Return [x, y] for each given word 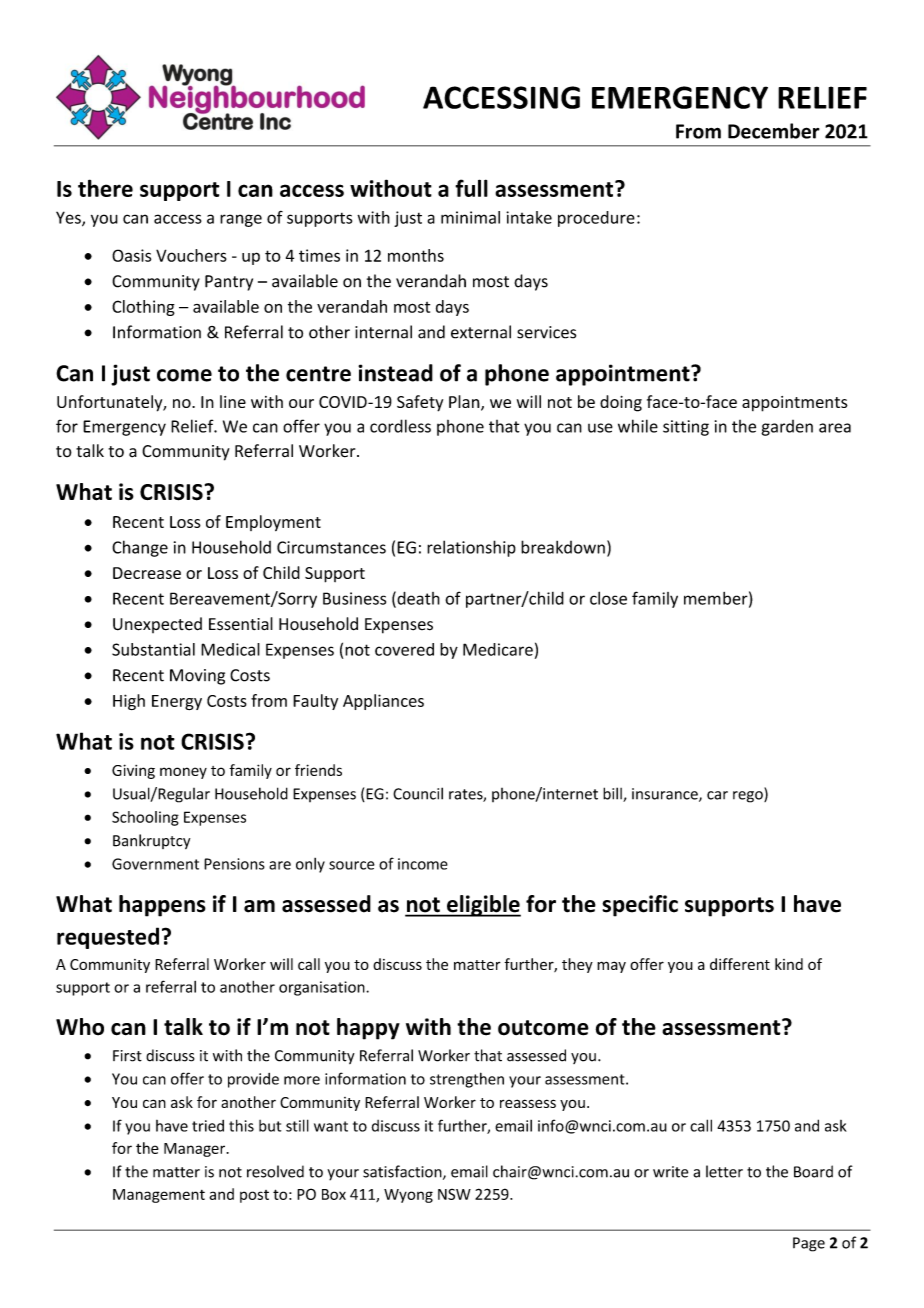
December [774, 131]
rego [749, 797]
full [471, 188]
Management [159, 1196]
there [105, 188]
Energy [177, 702]
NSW [454, 1194]
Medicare [498, 649]
